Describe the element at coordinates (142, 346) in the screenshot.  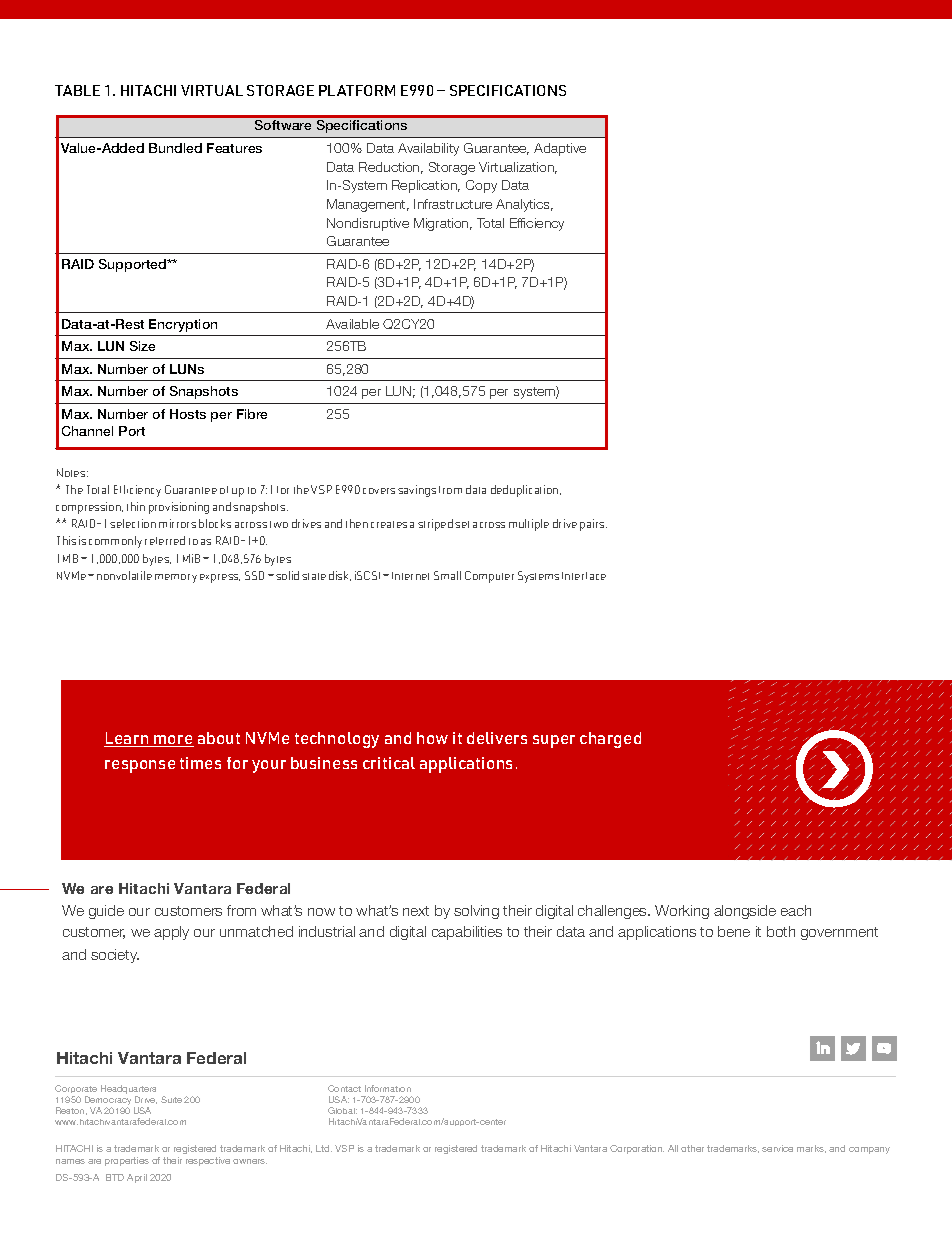
I see `Size` at that location.
